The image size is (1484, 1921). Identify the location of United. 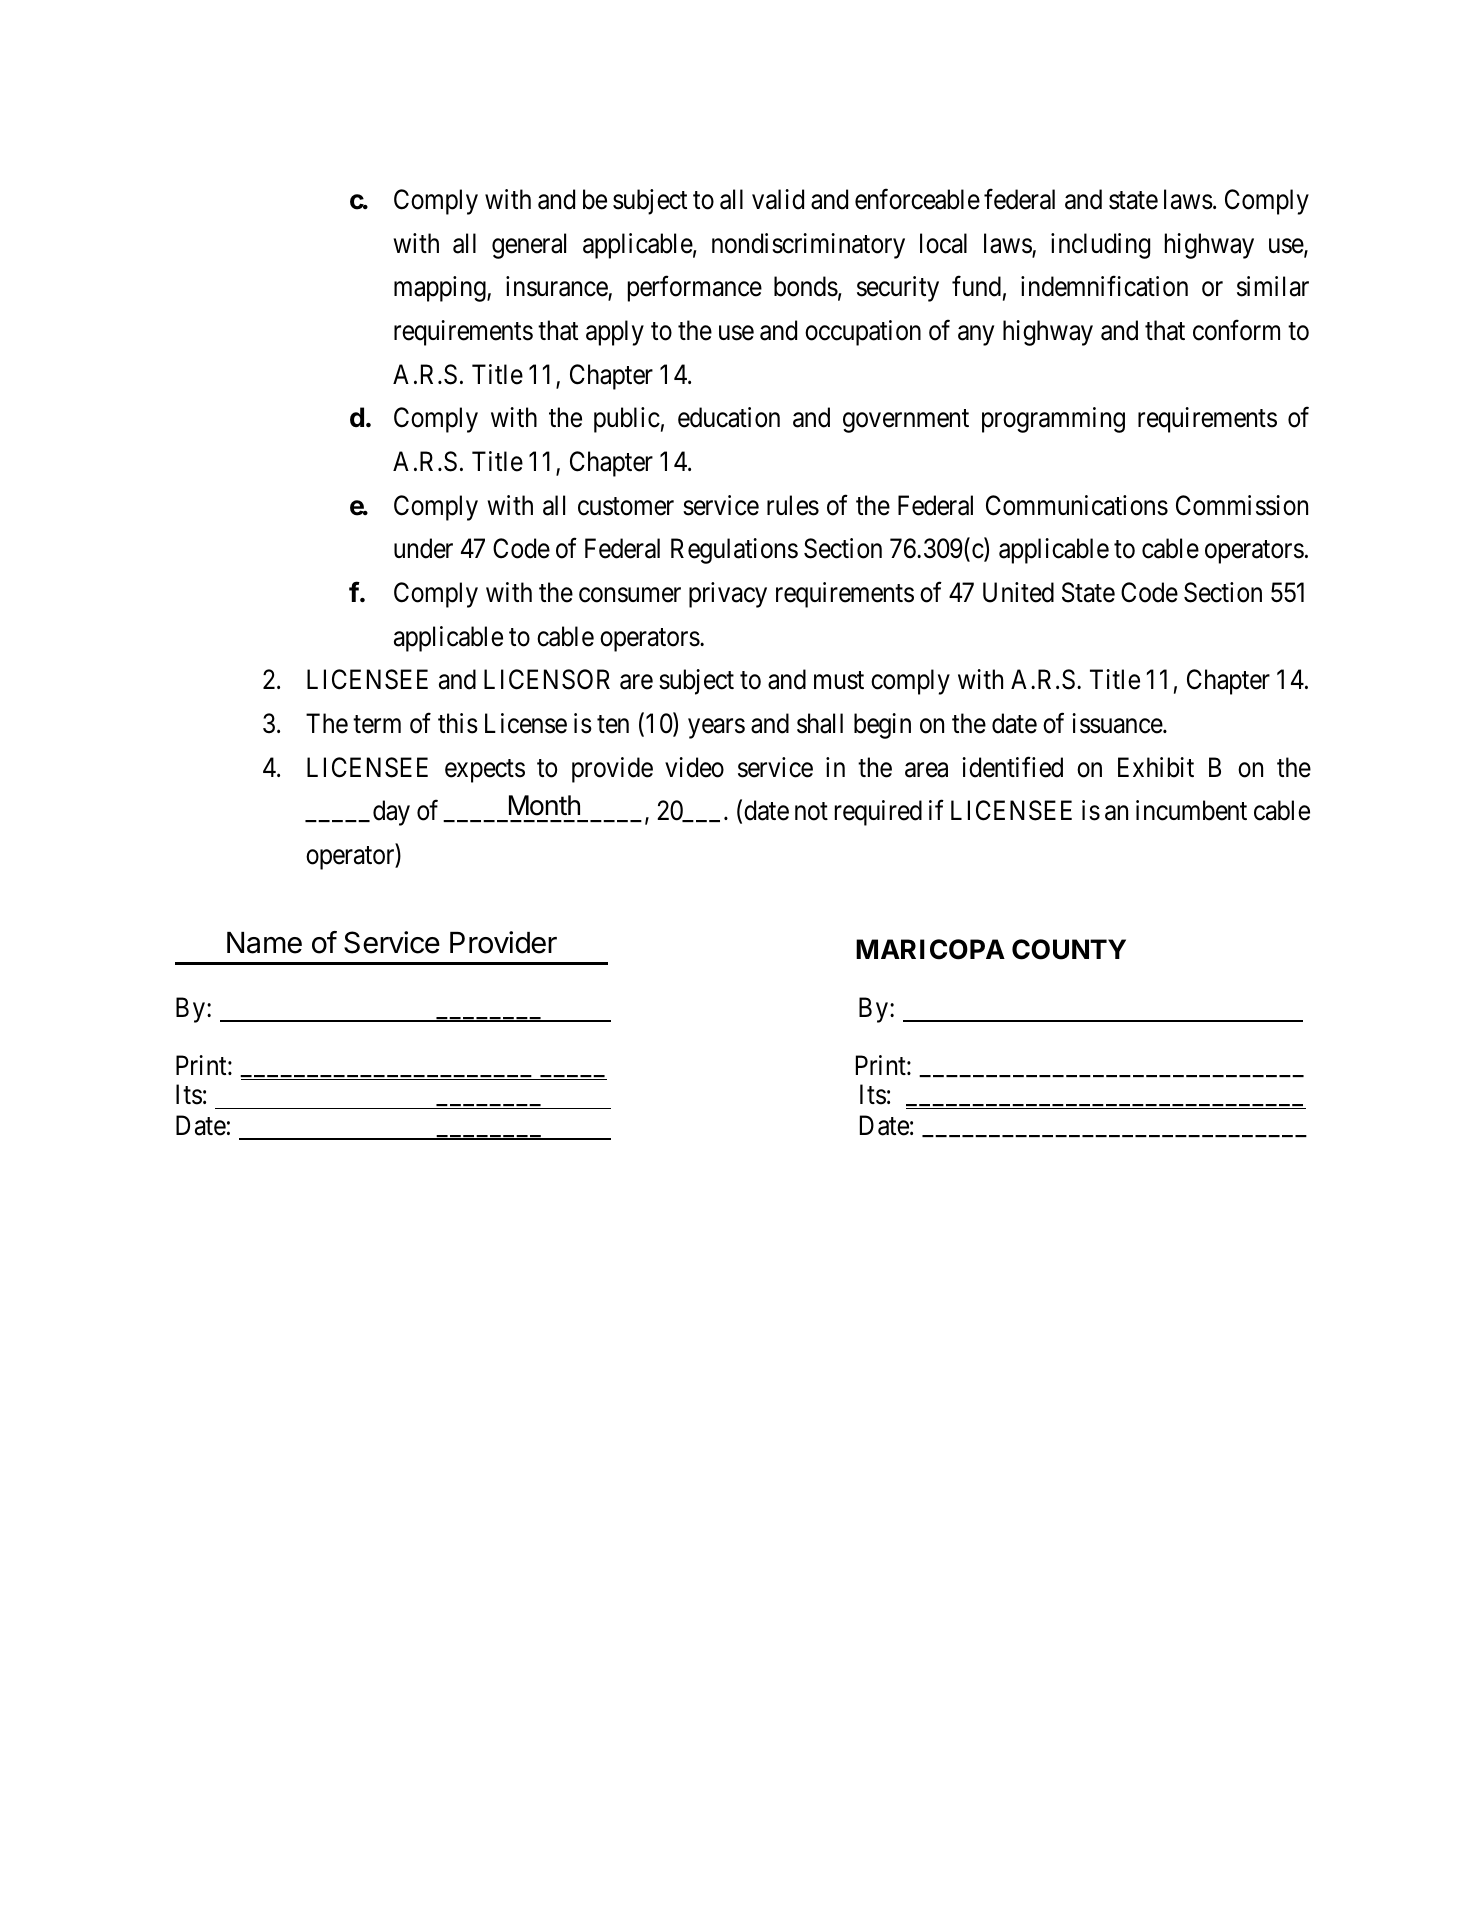
(1018, 592).
